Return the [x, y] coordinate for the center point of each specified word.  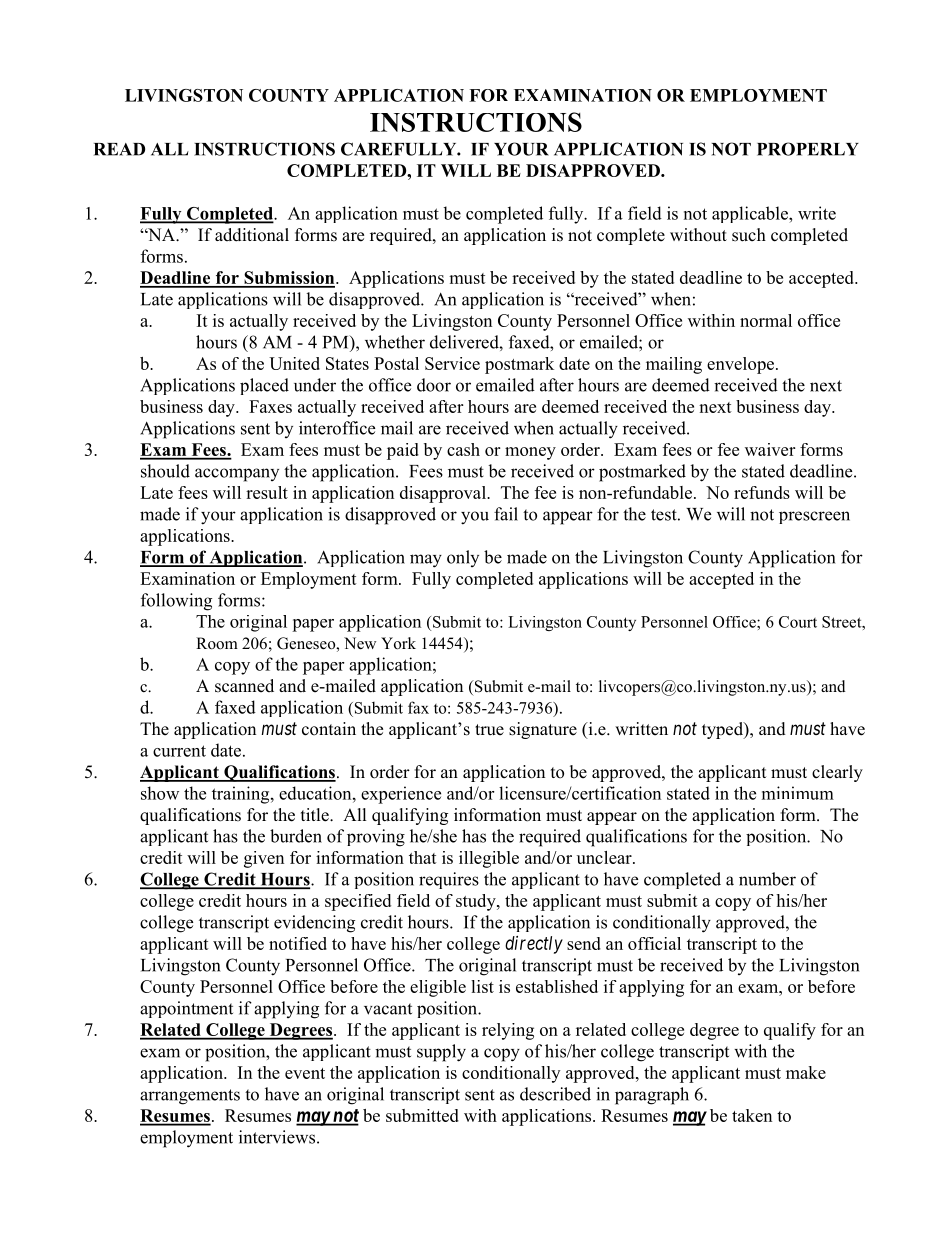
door [434, 385]
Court [798, 622]
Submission [289, 279]
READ [119, 149]
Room [217, 643]
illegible [489, 859]
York [398, 643]
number [767, 879]
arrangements [190, 1097]
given [264, 859]
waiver [770, 449]
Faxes [270, 406]
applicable [751, 214]
